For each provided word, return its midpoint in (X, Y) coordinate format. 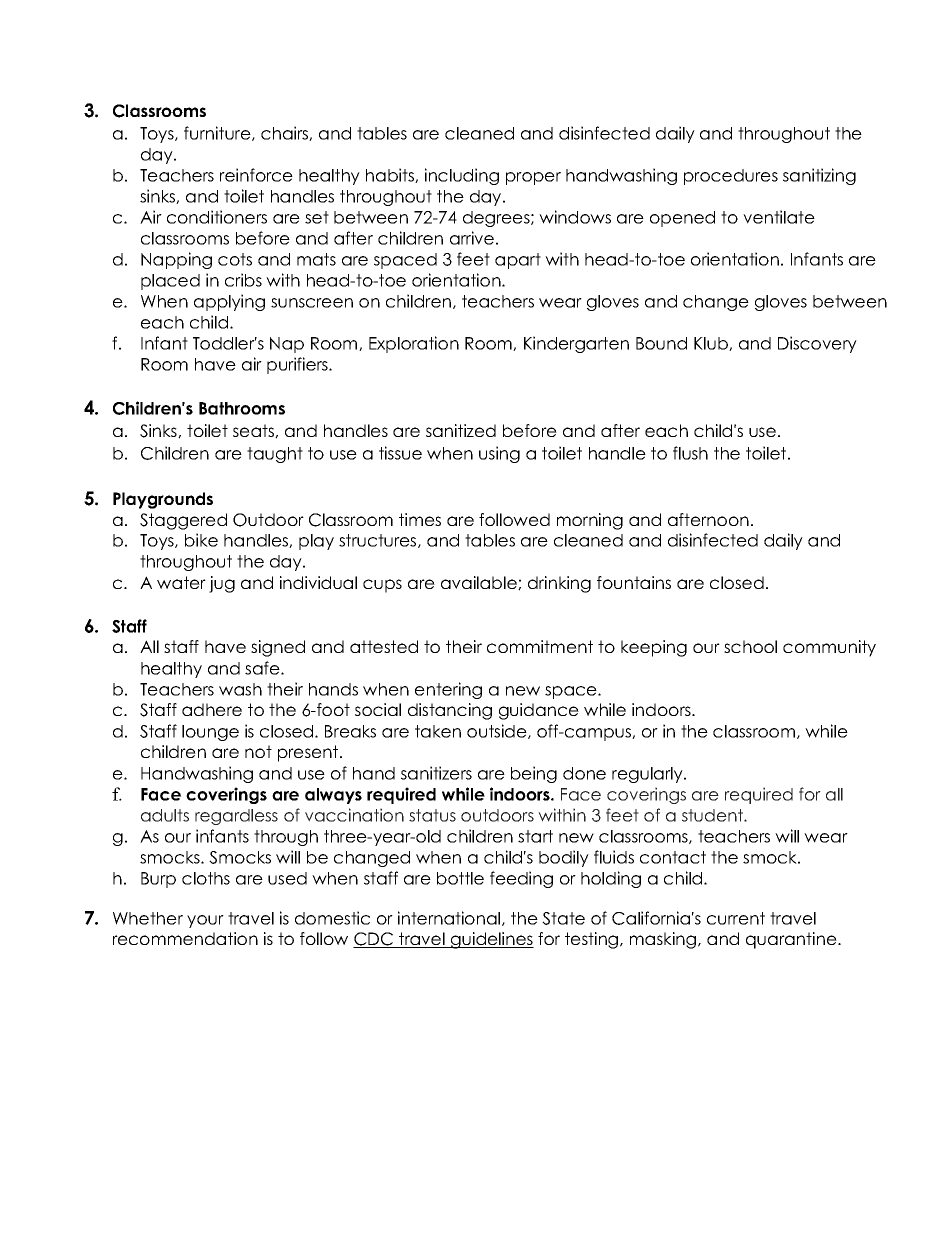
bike (201, 540)
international (450, 918)
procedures (731, 177)
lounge (210, 733)
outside (498, 731)
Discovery (817, 344)
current (736, 918)
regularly (648, 775)
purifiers (298, 365)
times (420, 519)
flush (690, 453)
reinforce (256, 175)
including (462, 176)
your (205, 921)
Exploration (414, 344)
